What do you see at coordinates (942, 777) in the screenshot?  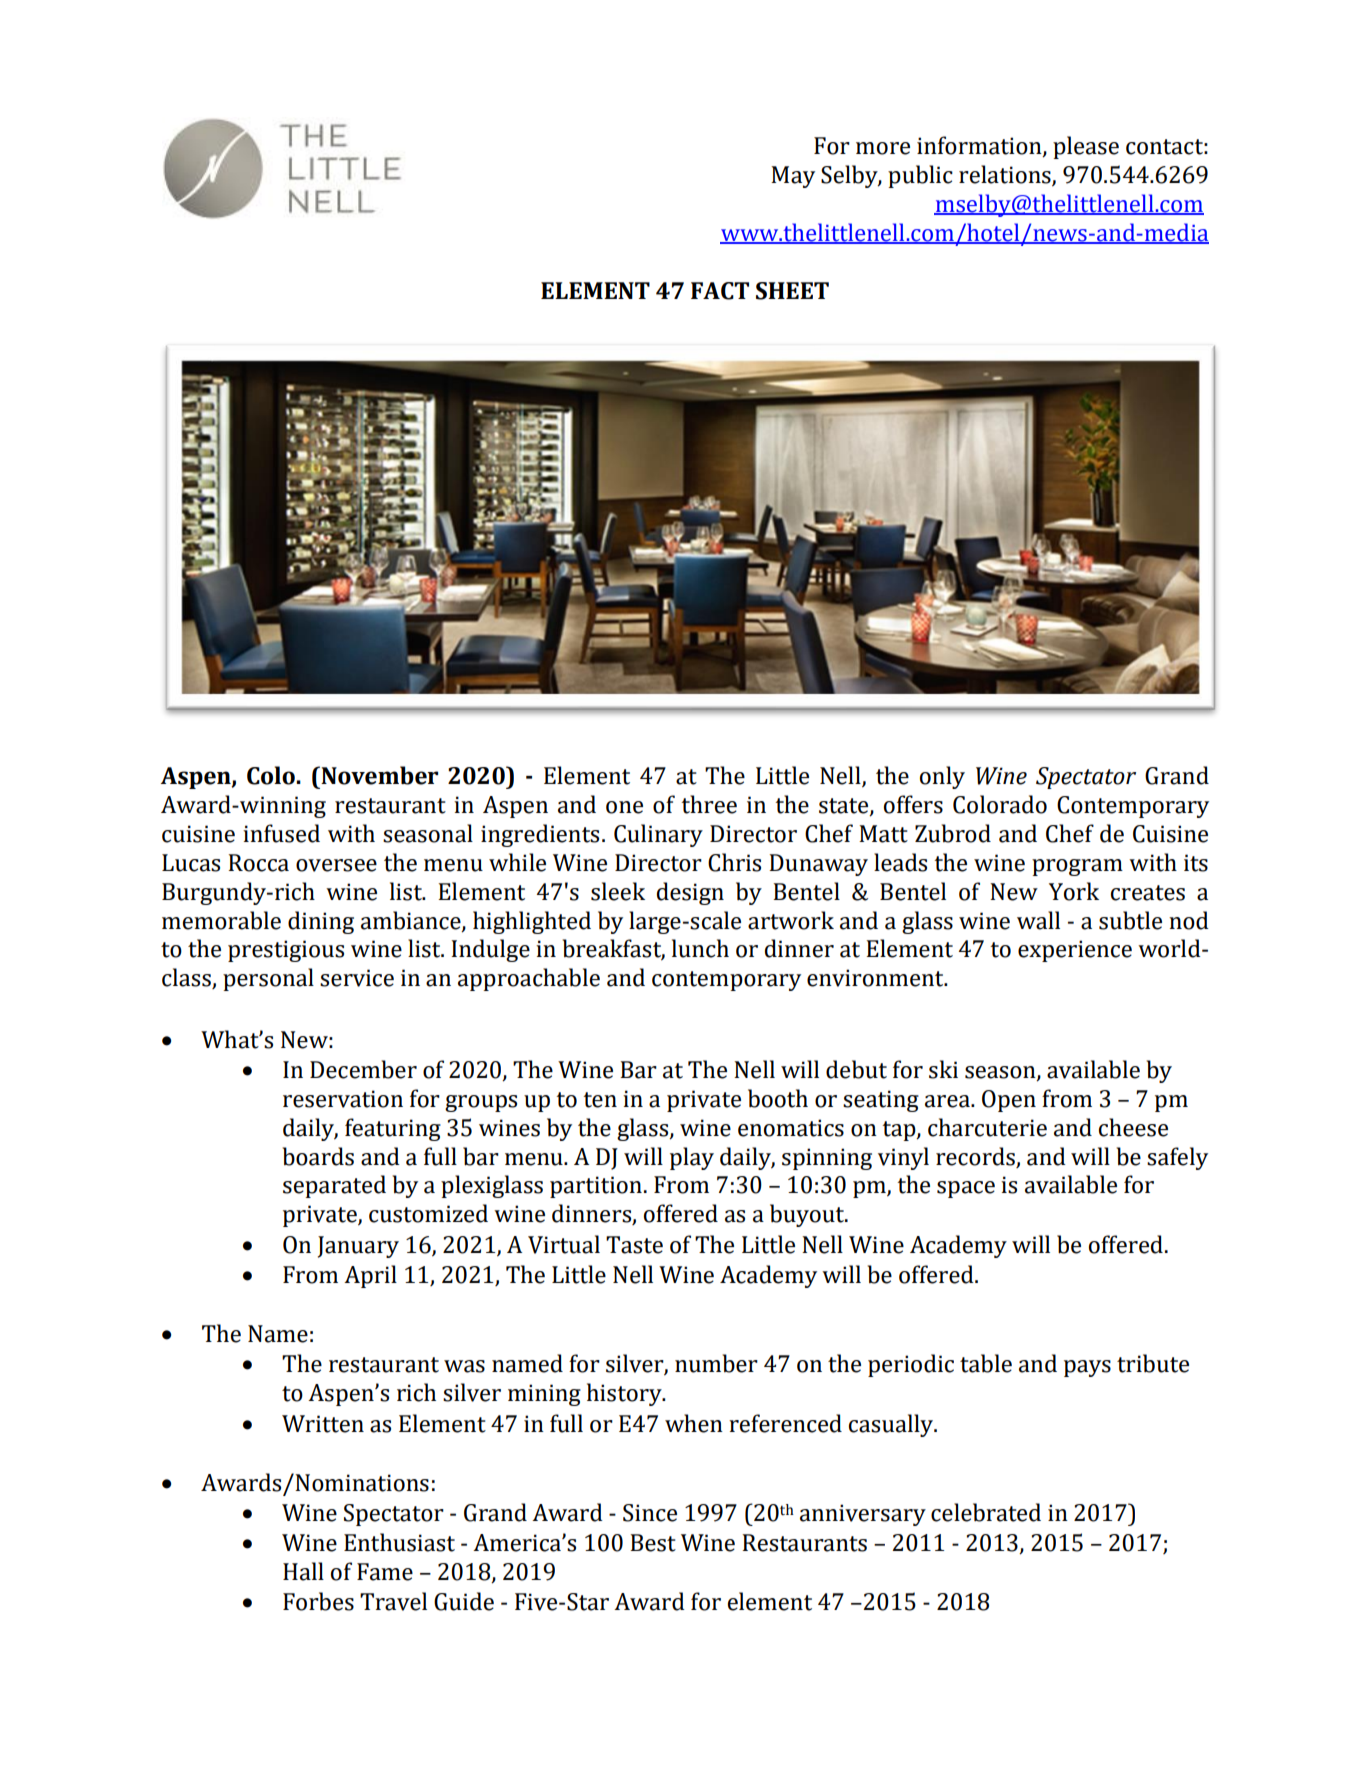 I see `only` at bounding box center [942, 777].
